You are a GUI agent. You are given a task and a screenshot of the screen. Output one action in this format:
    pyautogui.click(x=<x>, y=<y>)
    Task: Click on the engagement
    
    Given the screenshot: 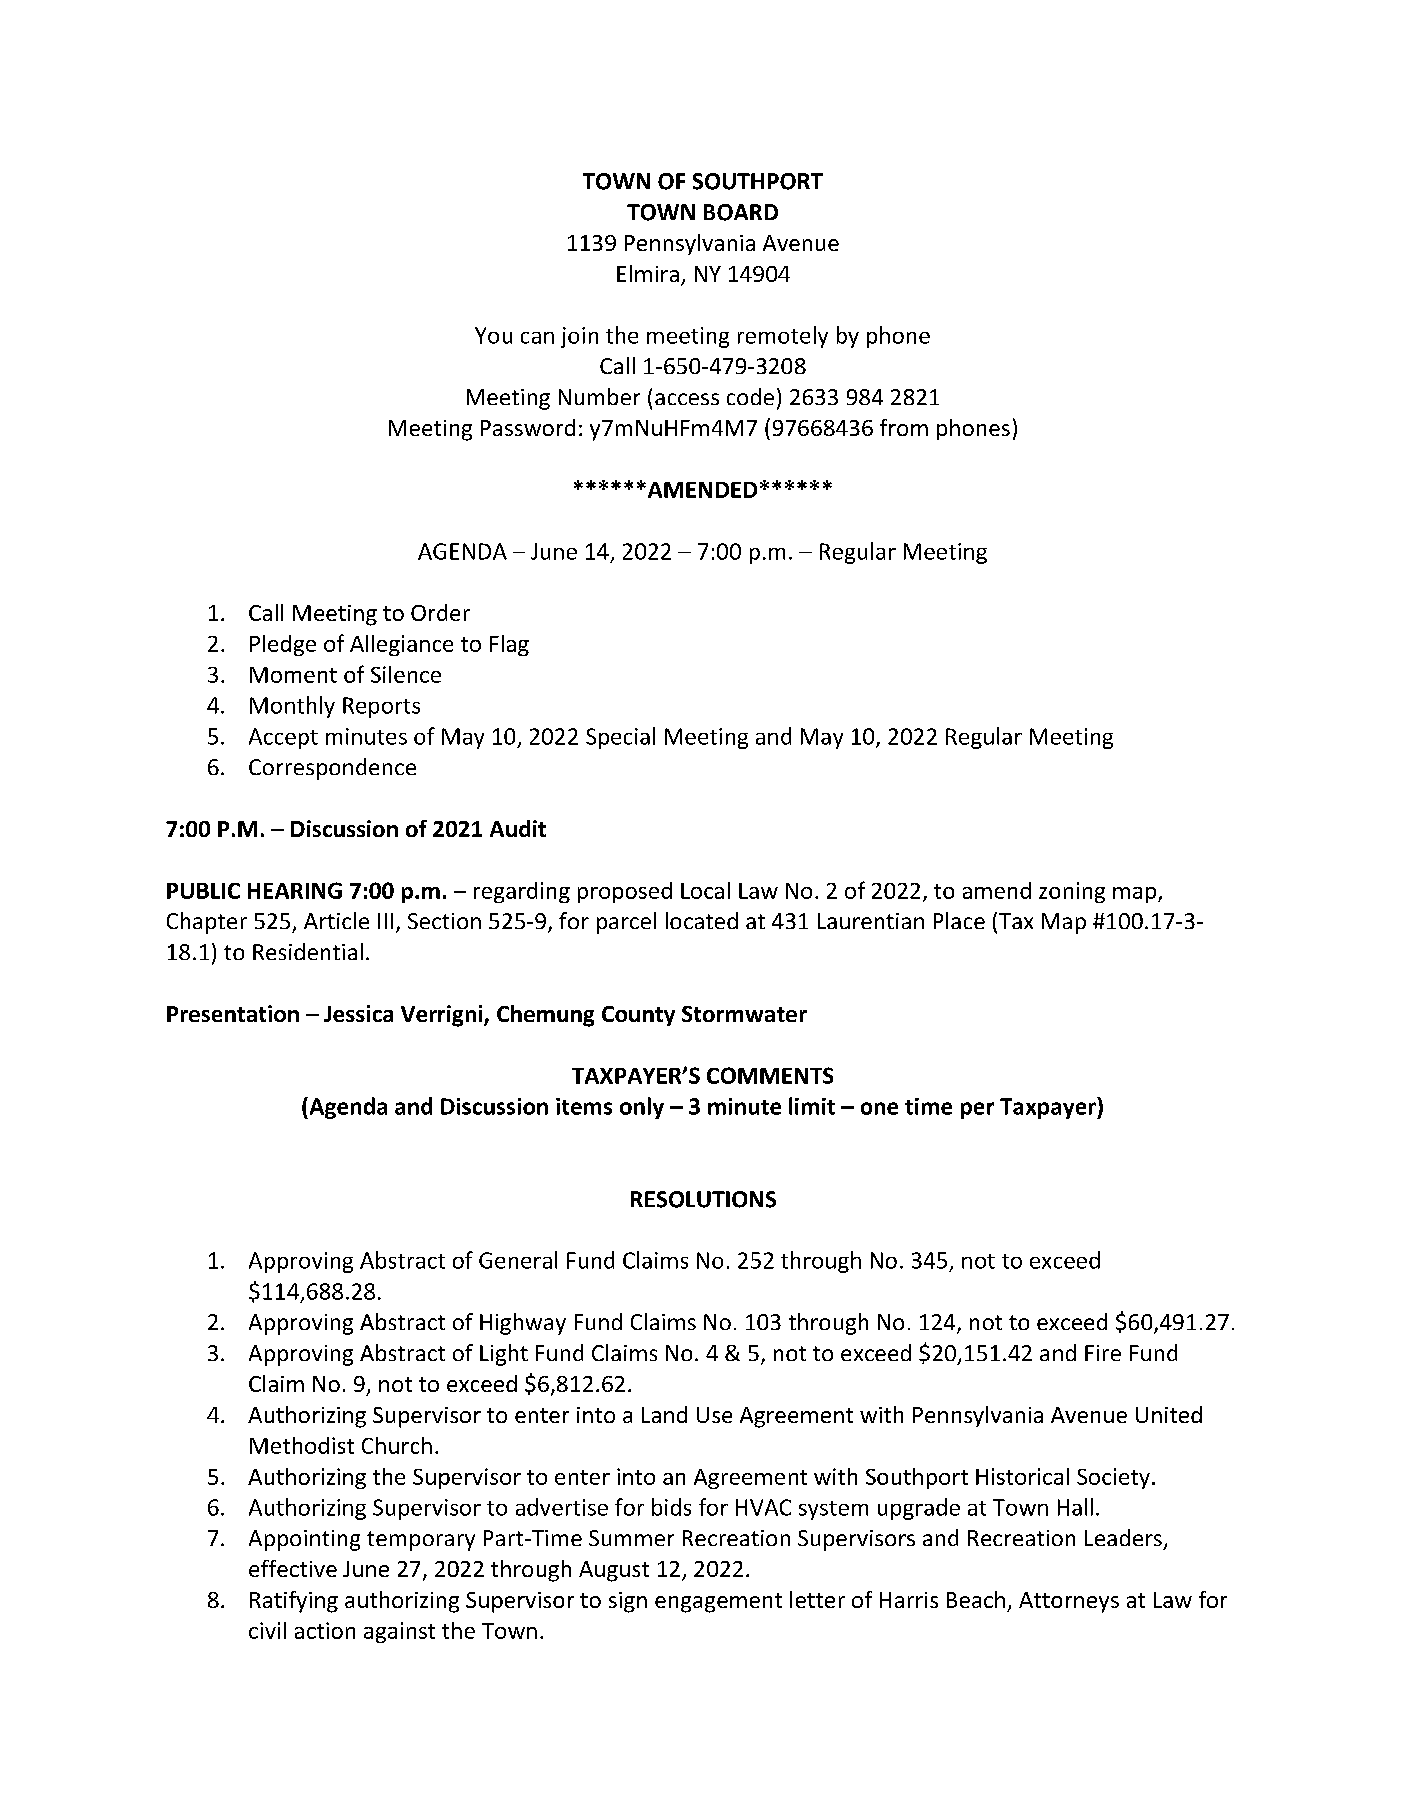 What is the action you would take?
    pyautogui.click(x=718, y=1603)
